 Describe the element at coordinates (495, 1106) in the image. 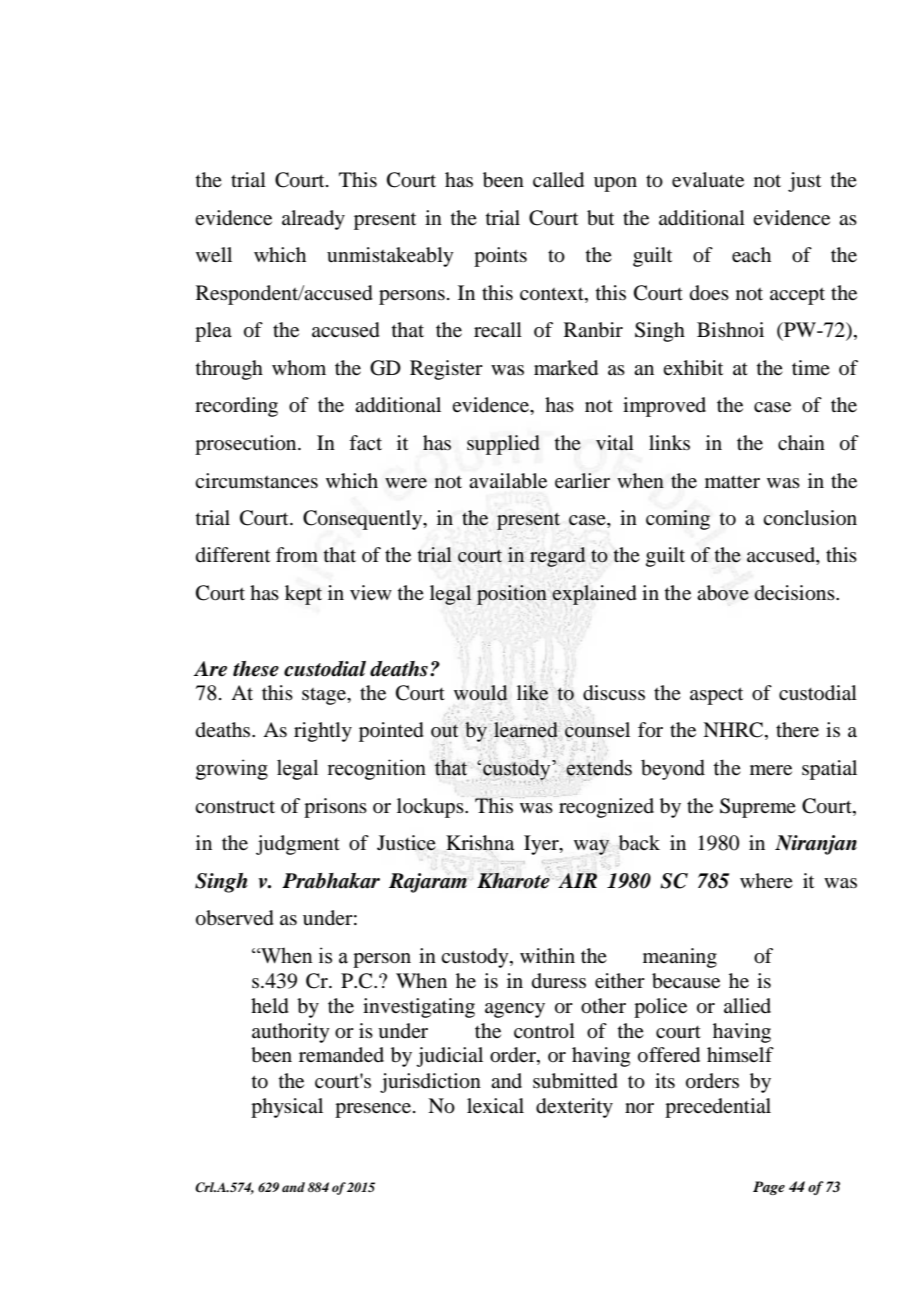

I see `lexical` at that location.
